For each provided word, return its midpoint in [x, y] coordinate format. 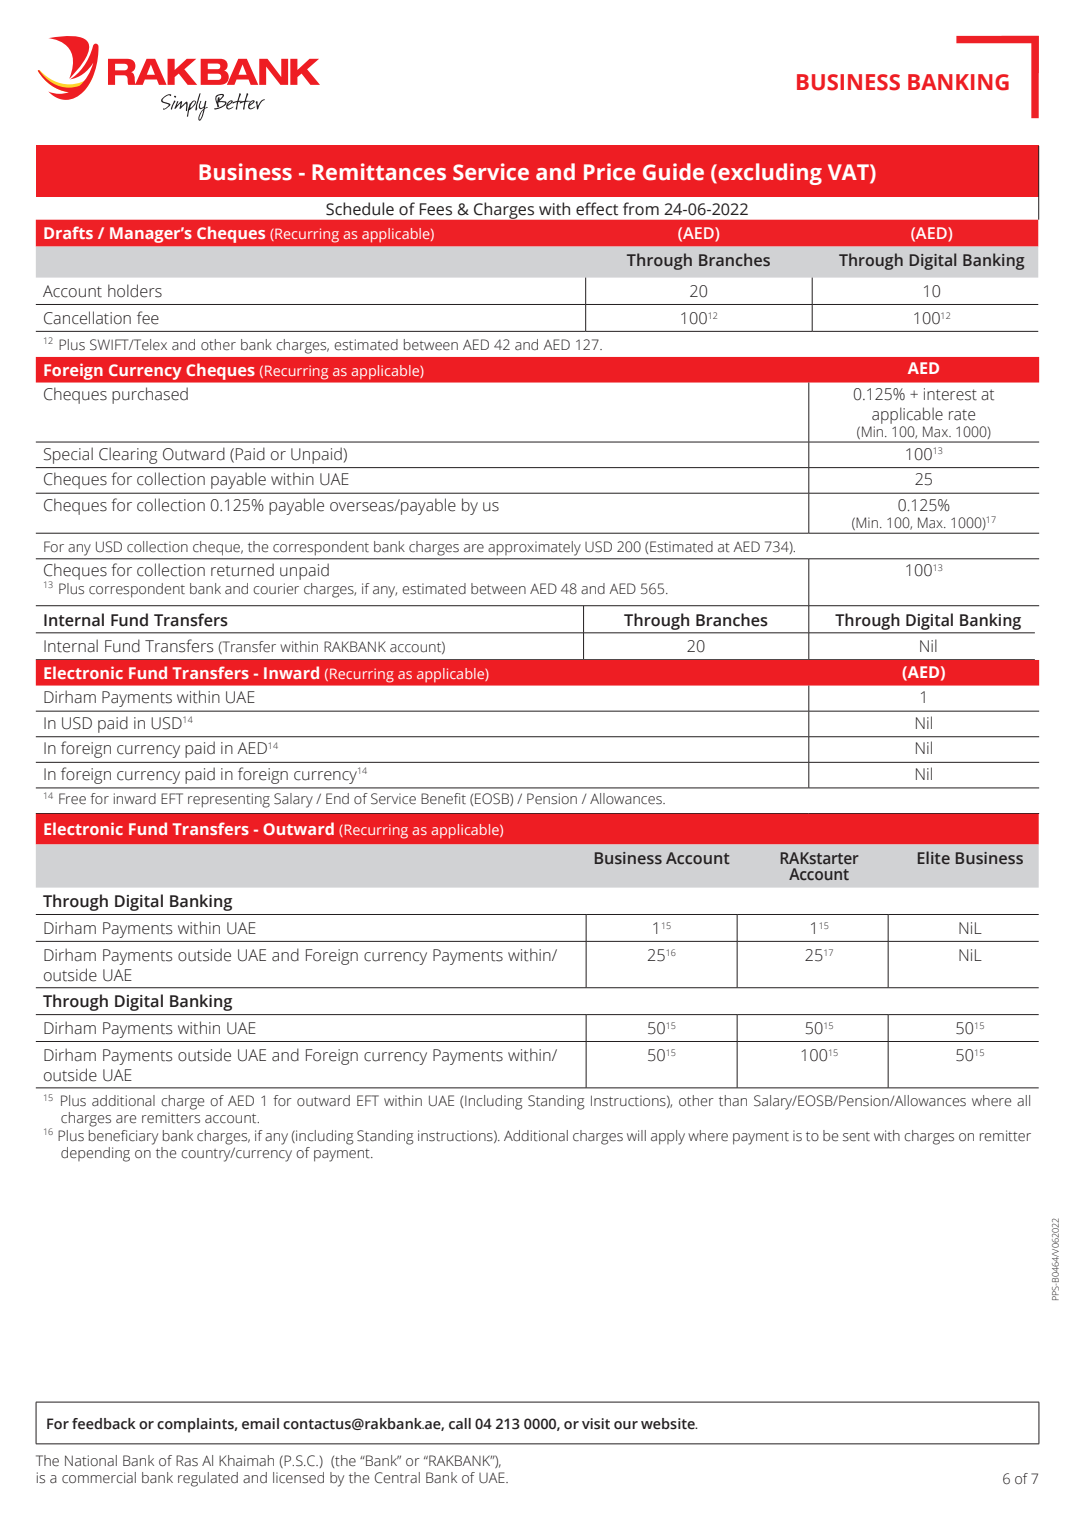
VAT [849, 172]
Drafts [68, 232]
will [636, 1135]
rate [962, 415]
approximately [534, 548]
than [733, 1100]
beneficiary [123, 1137]
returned [242, 570]
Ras [187, 1461]
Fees [436, 209]
